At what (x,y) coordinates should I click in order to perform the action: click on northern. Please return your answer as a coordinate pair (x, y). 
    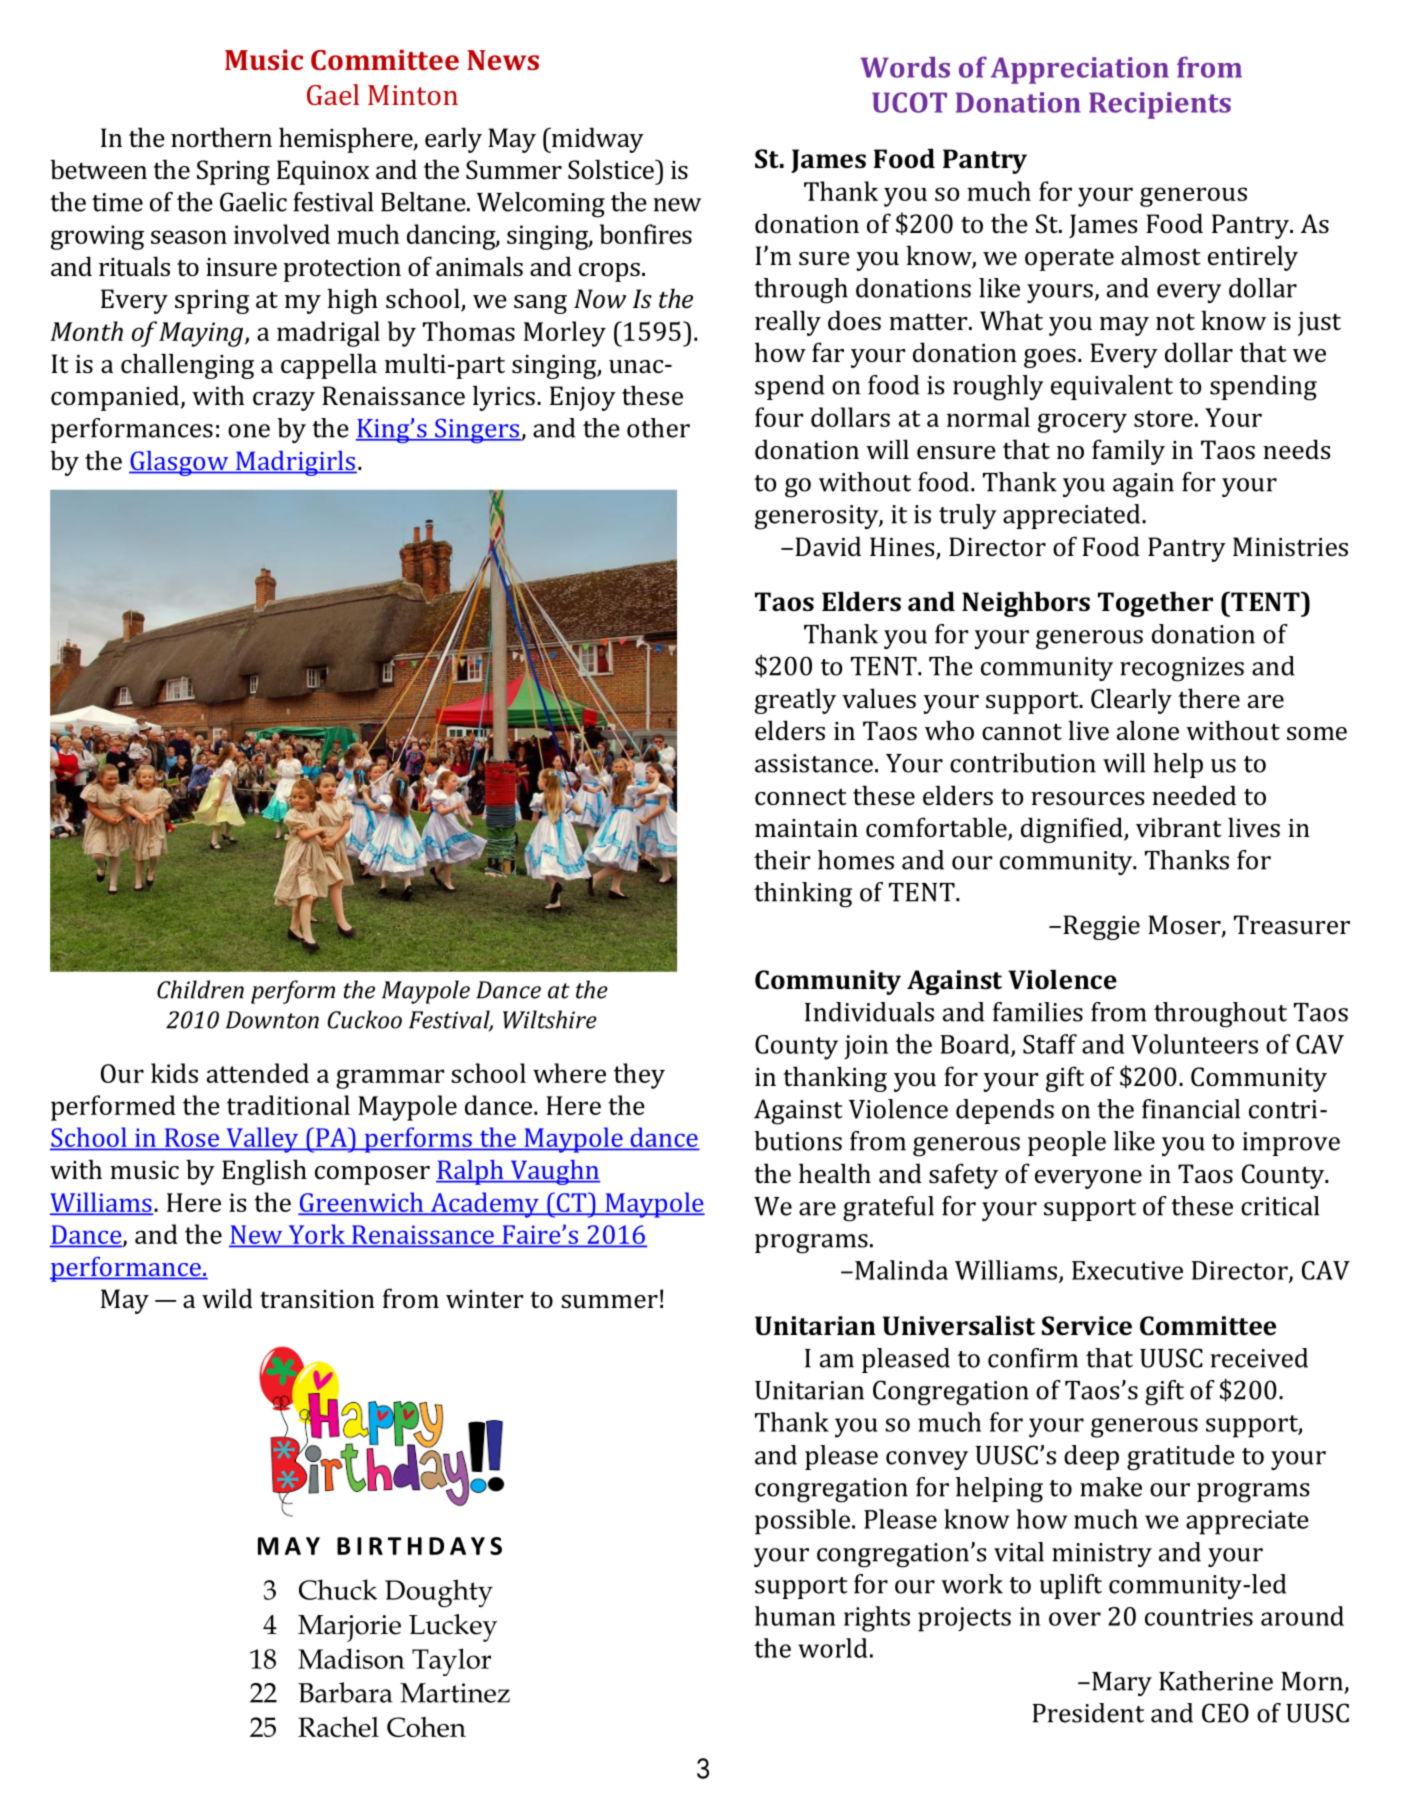
    Looking at the image, I should click on (221, 137).
